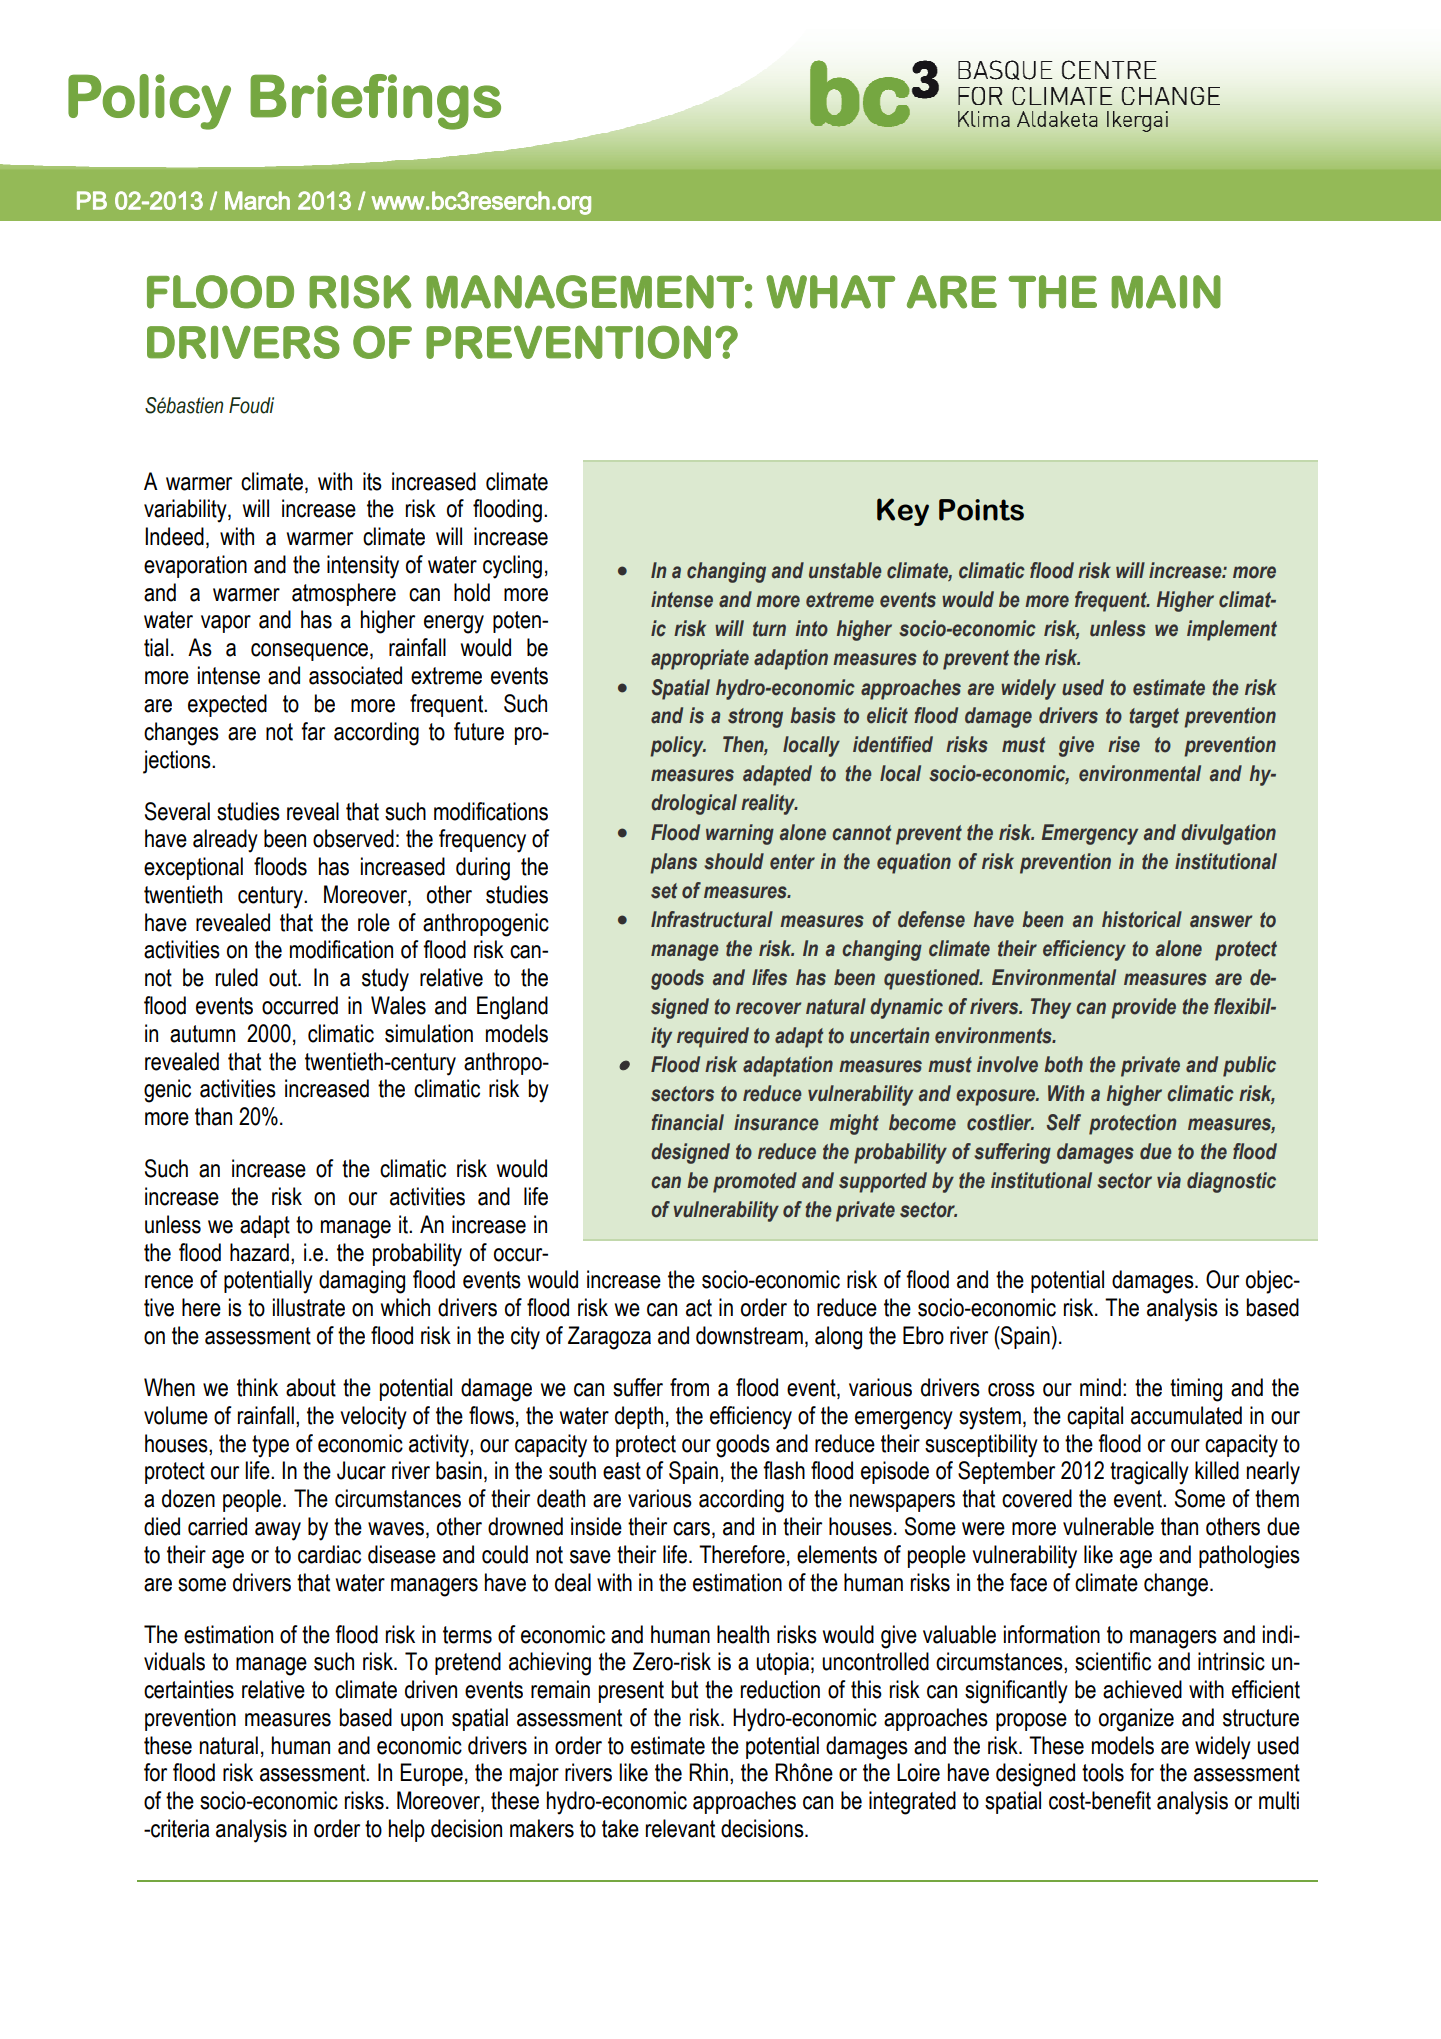  What do you see at coordinates (712, 919) in the document?
I see `Infrastructural` at bounding box center [712, 919].
